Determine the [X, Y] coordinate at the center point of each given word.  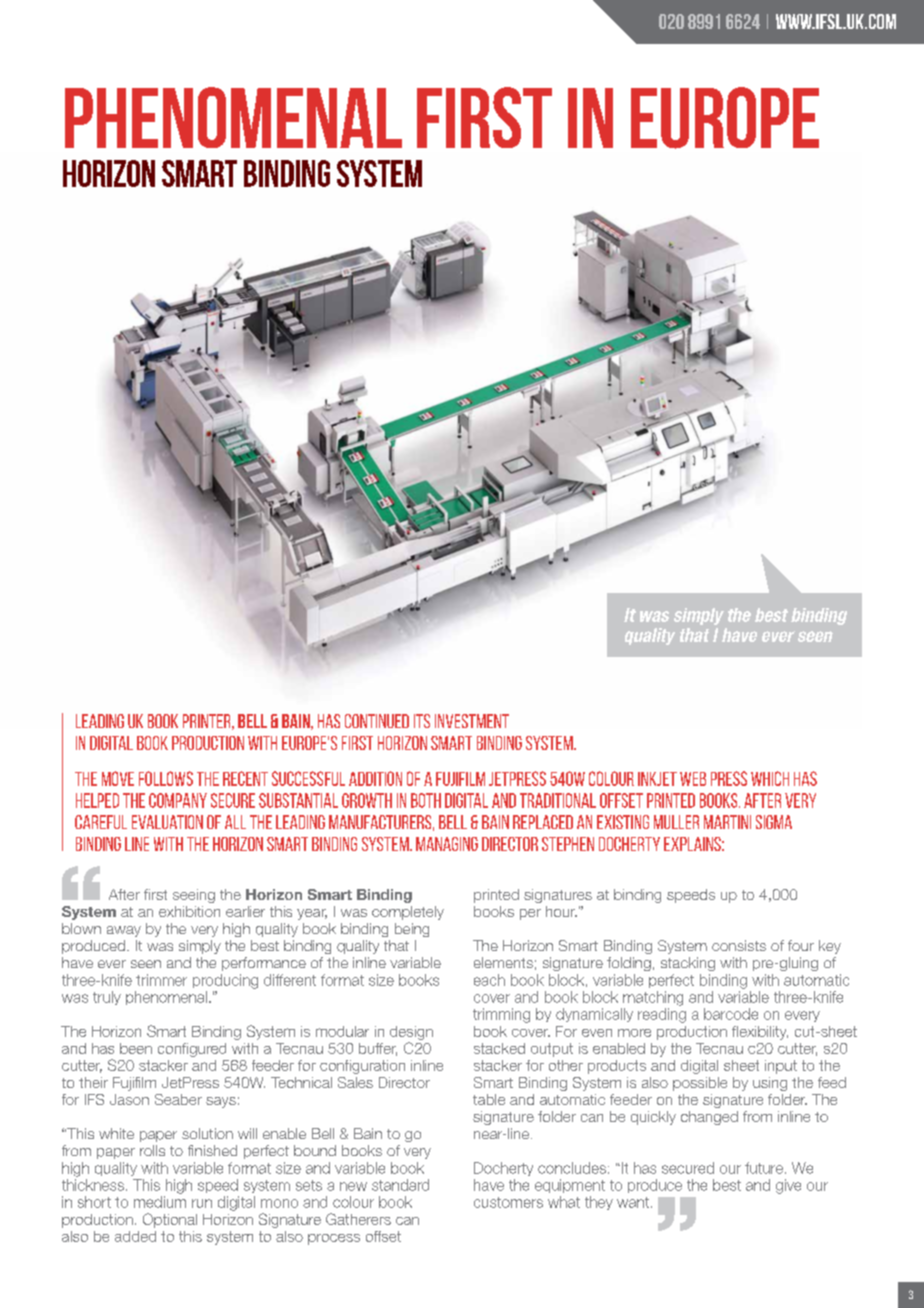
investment [472, 721]
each [489, 980]
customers [508, 1202]
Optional [170, 1220]
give [788, 1186]
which [770, 778]
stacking [688, 964]
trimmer [161, 980]
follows [166, 778]
